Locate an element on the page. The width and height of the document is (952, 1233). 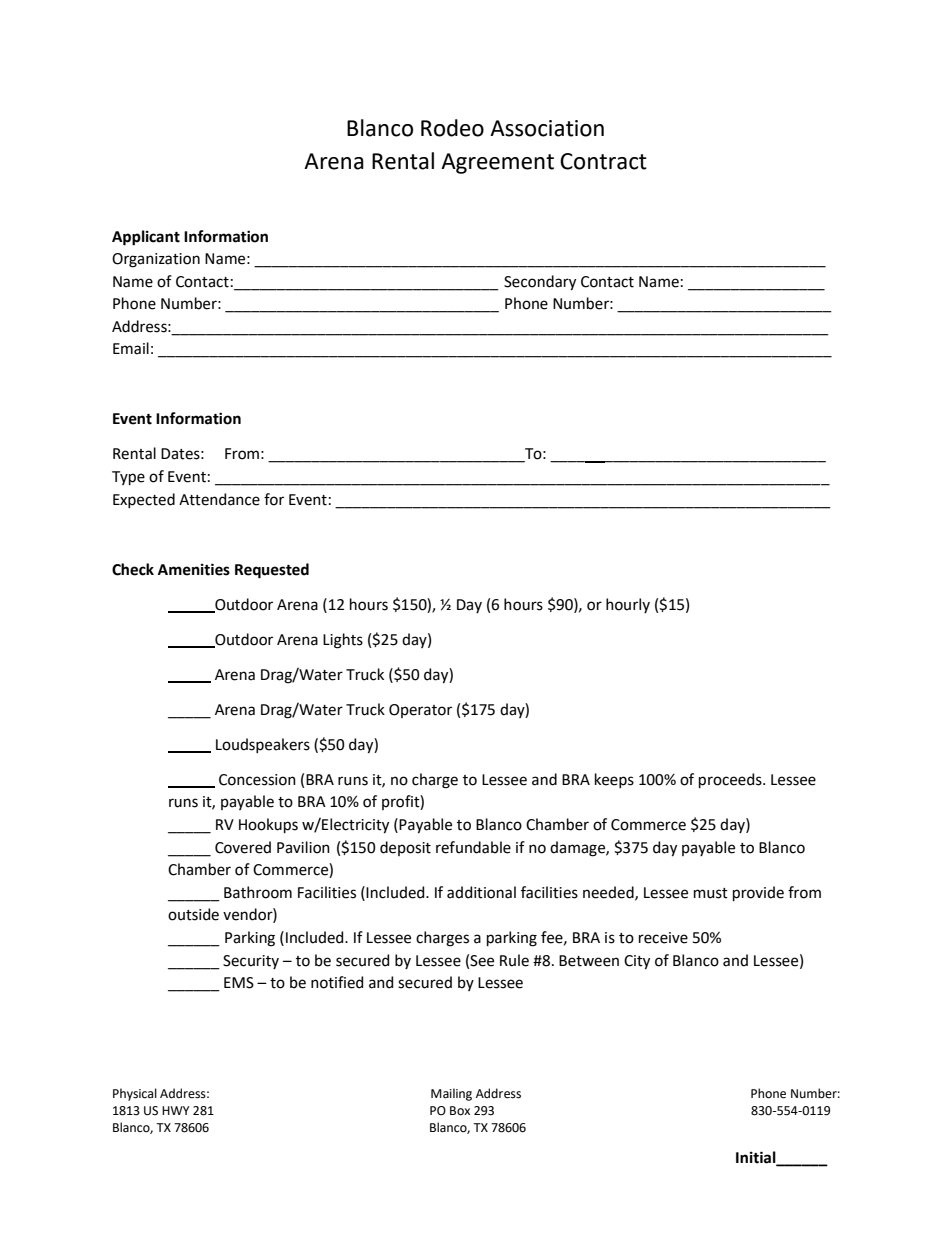
Requested is located at coordinates (272, 571).
